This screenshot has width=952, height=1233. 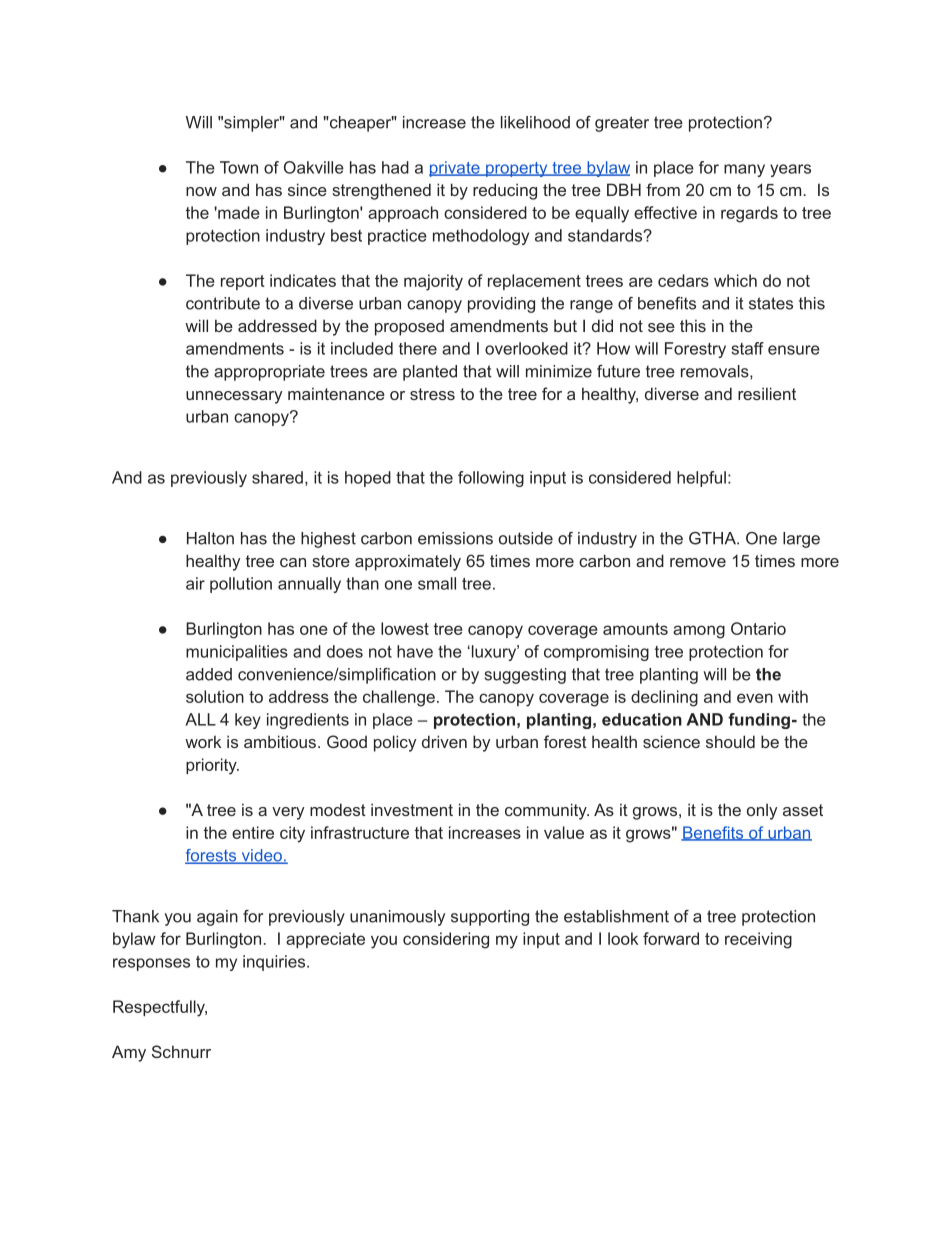 I want to click on private, so click(x=455, y=169).
